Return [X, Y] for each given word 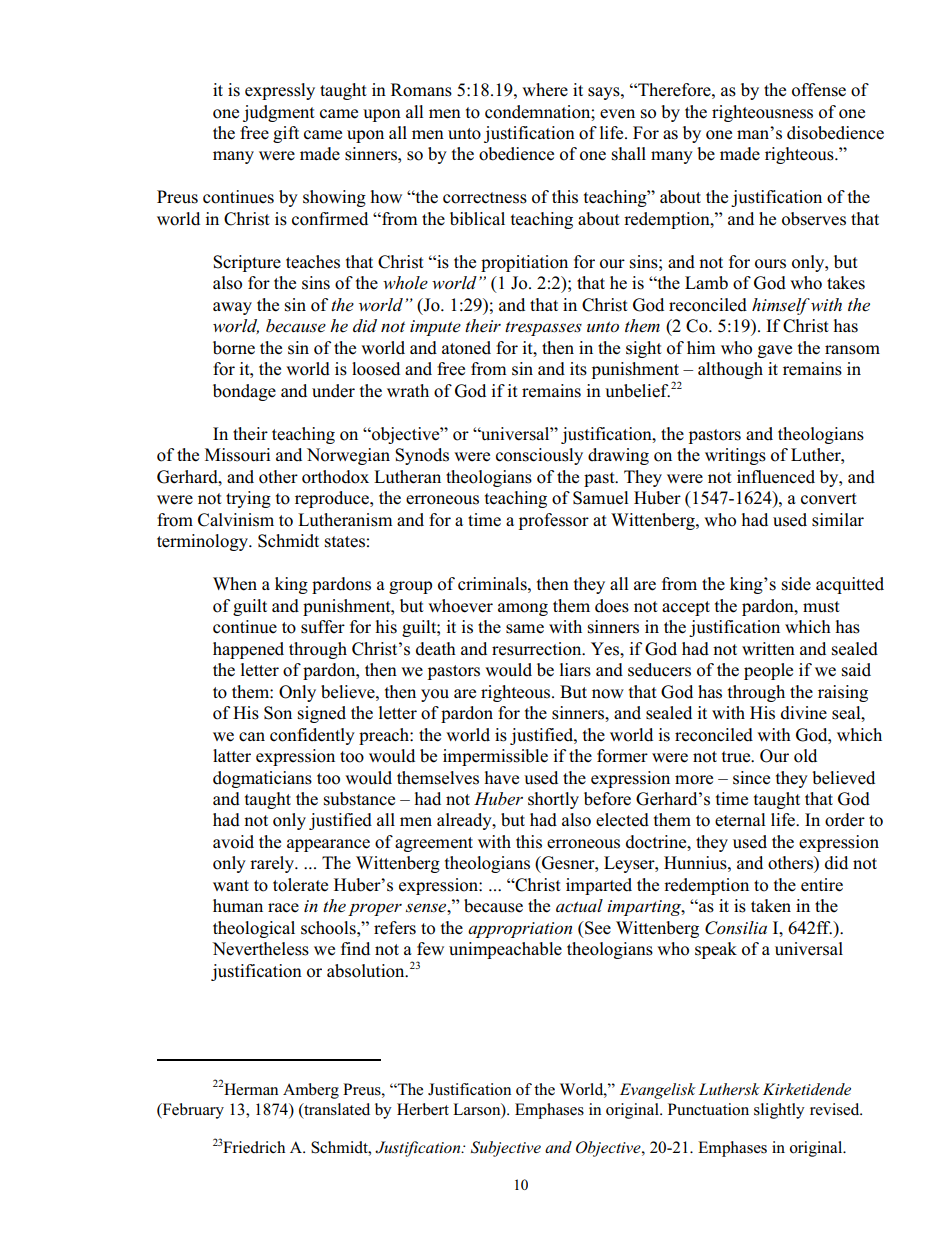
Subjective [506, 1149]
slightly [779, 1111]
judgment [279, 113]
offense [819, 90]
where [545, 90]
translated [336, 1109]
